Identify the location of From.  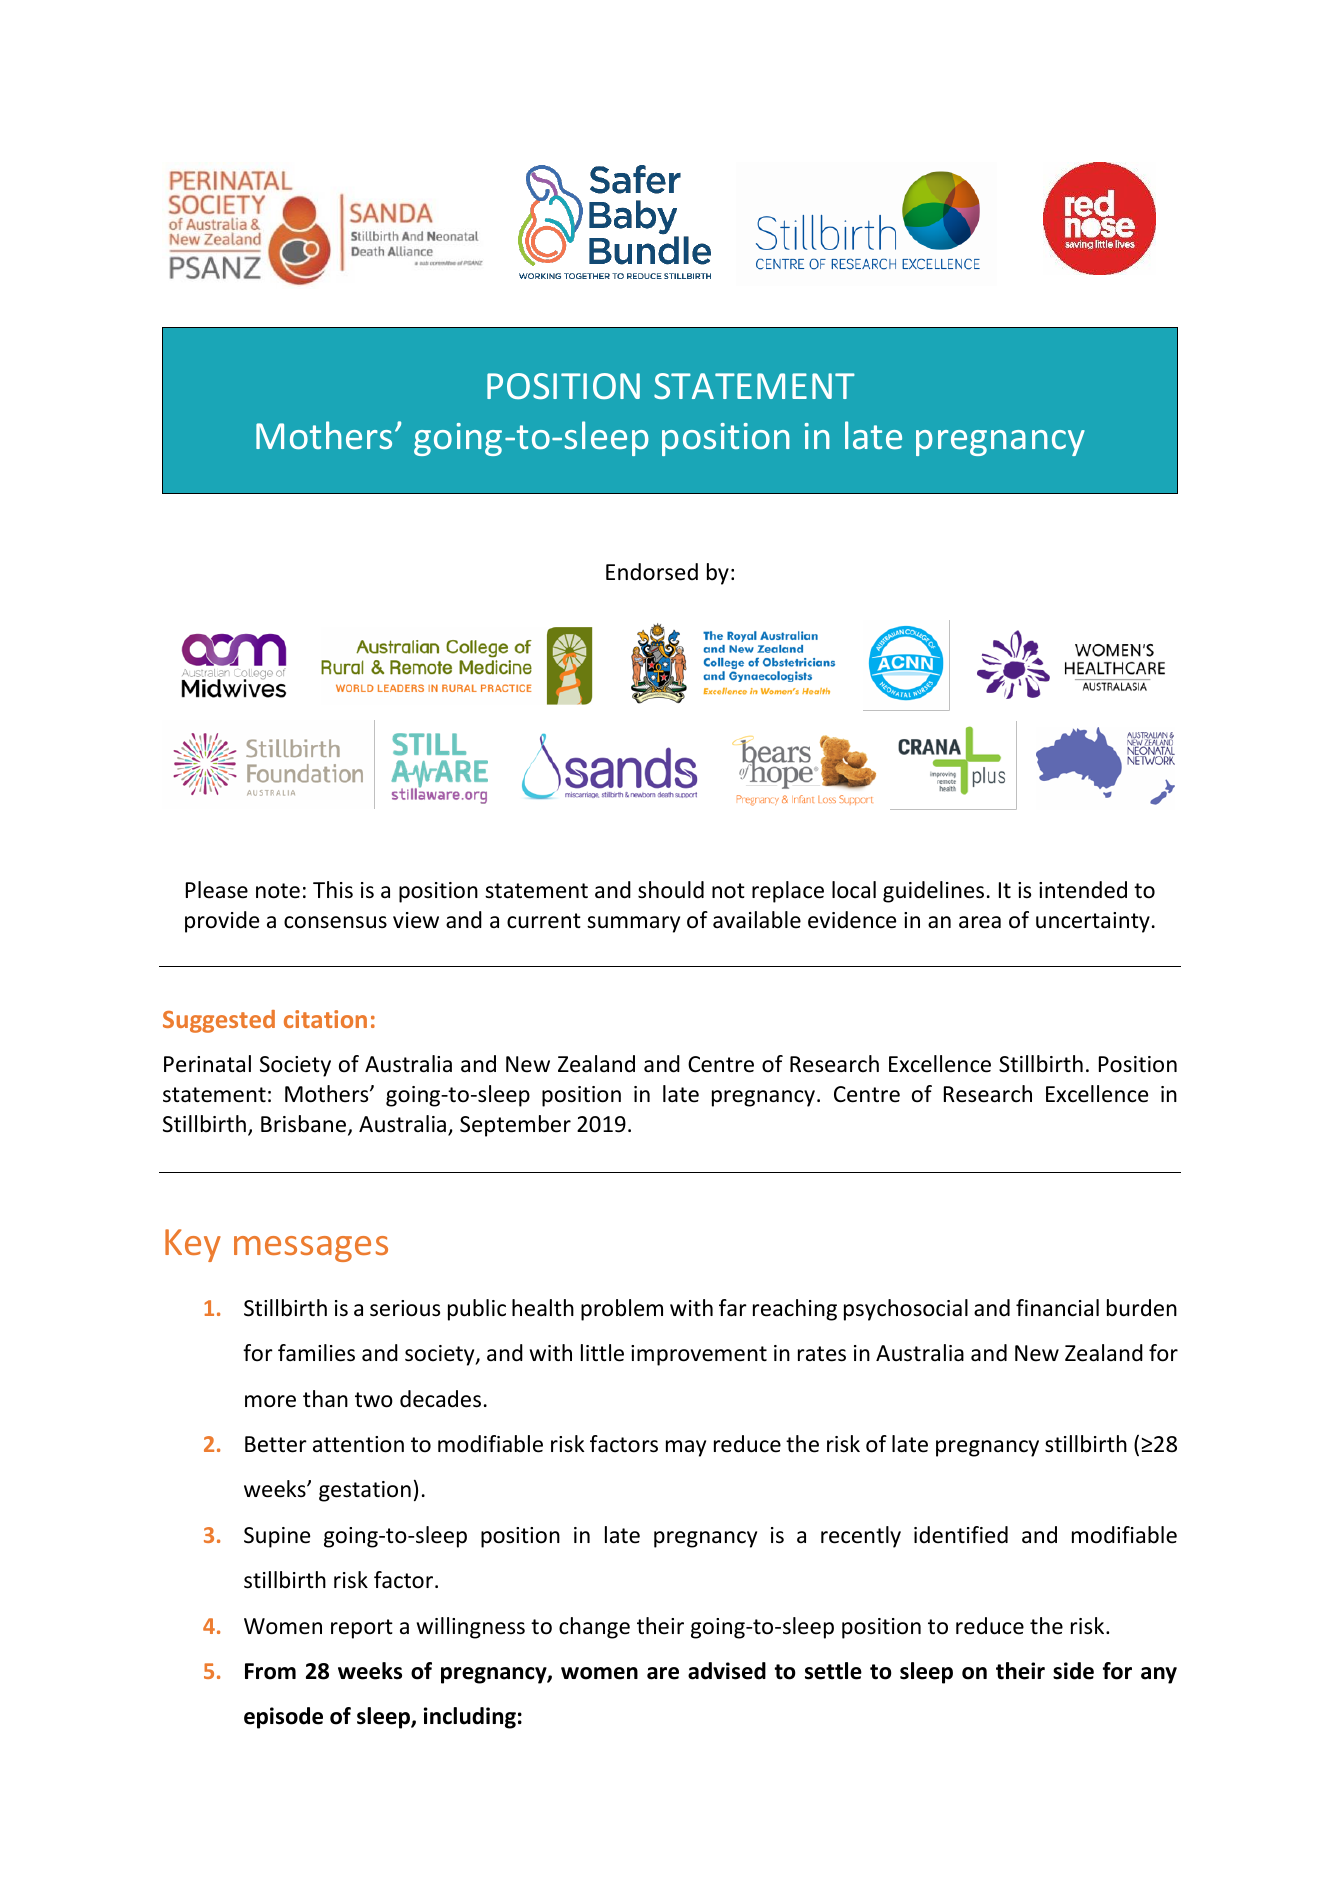
(270, 1671).
